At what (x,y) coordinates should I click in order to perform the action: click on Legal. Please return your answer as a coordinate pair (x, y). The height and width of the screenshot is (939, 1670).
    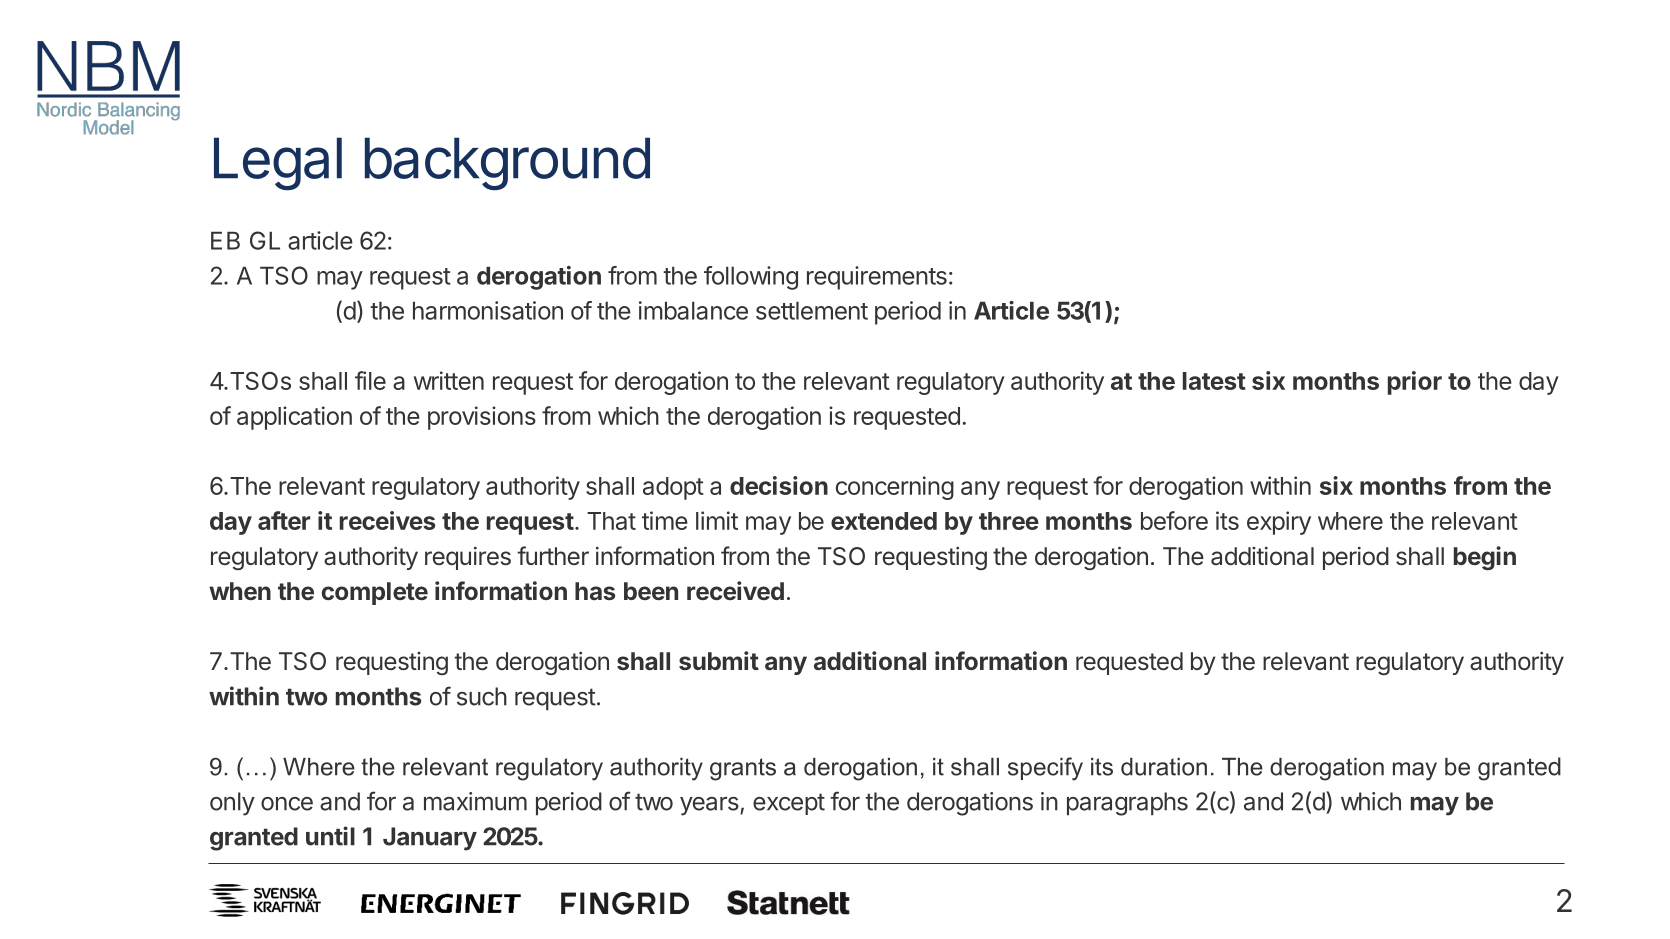
    Looking at the image, I should click on (278, 164).
